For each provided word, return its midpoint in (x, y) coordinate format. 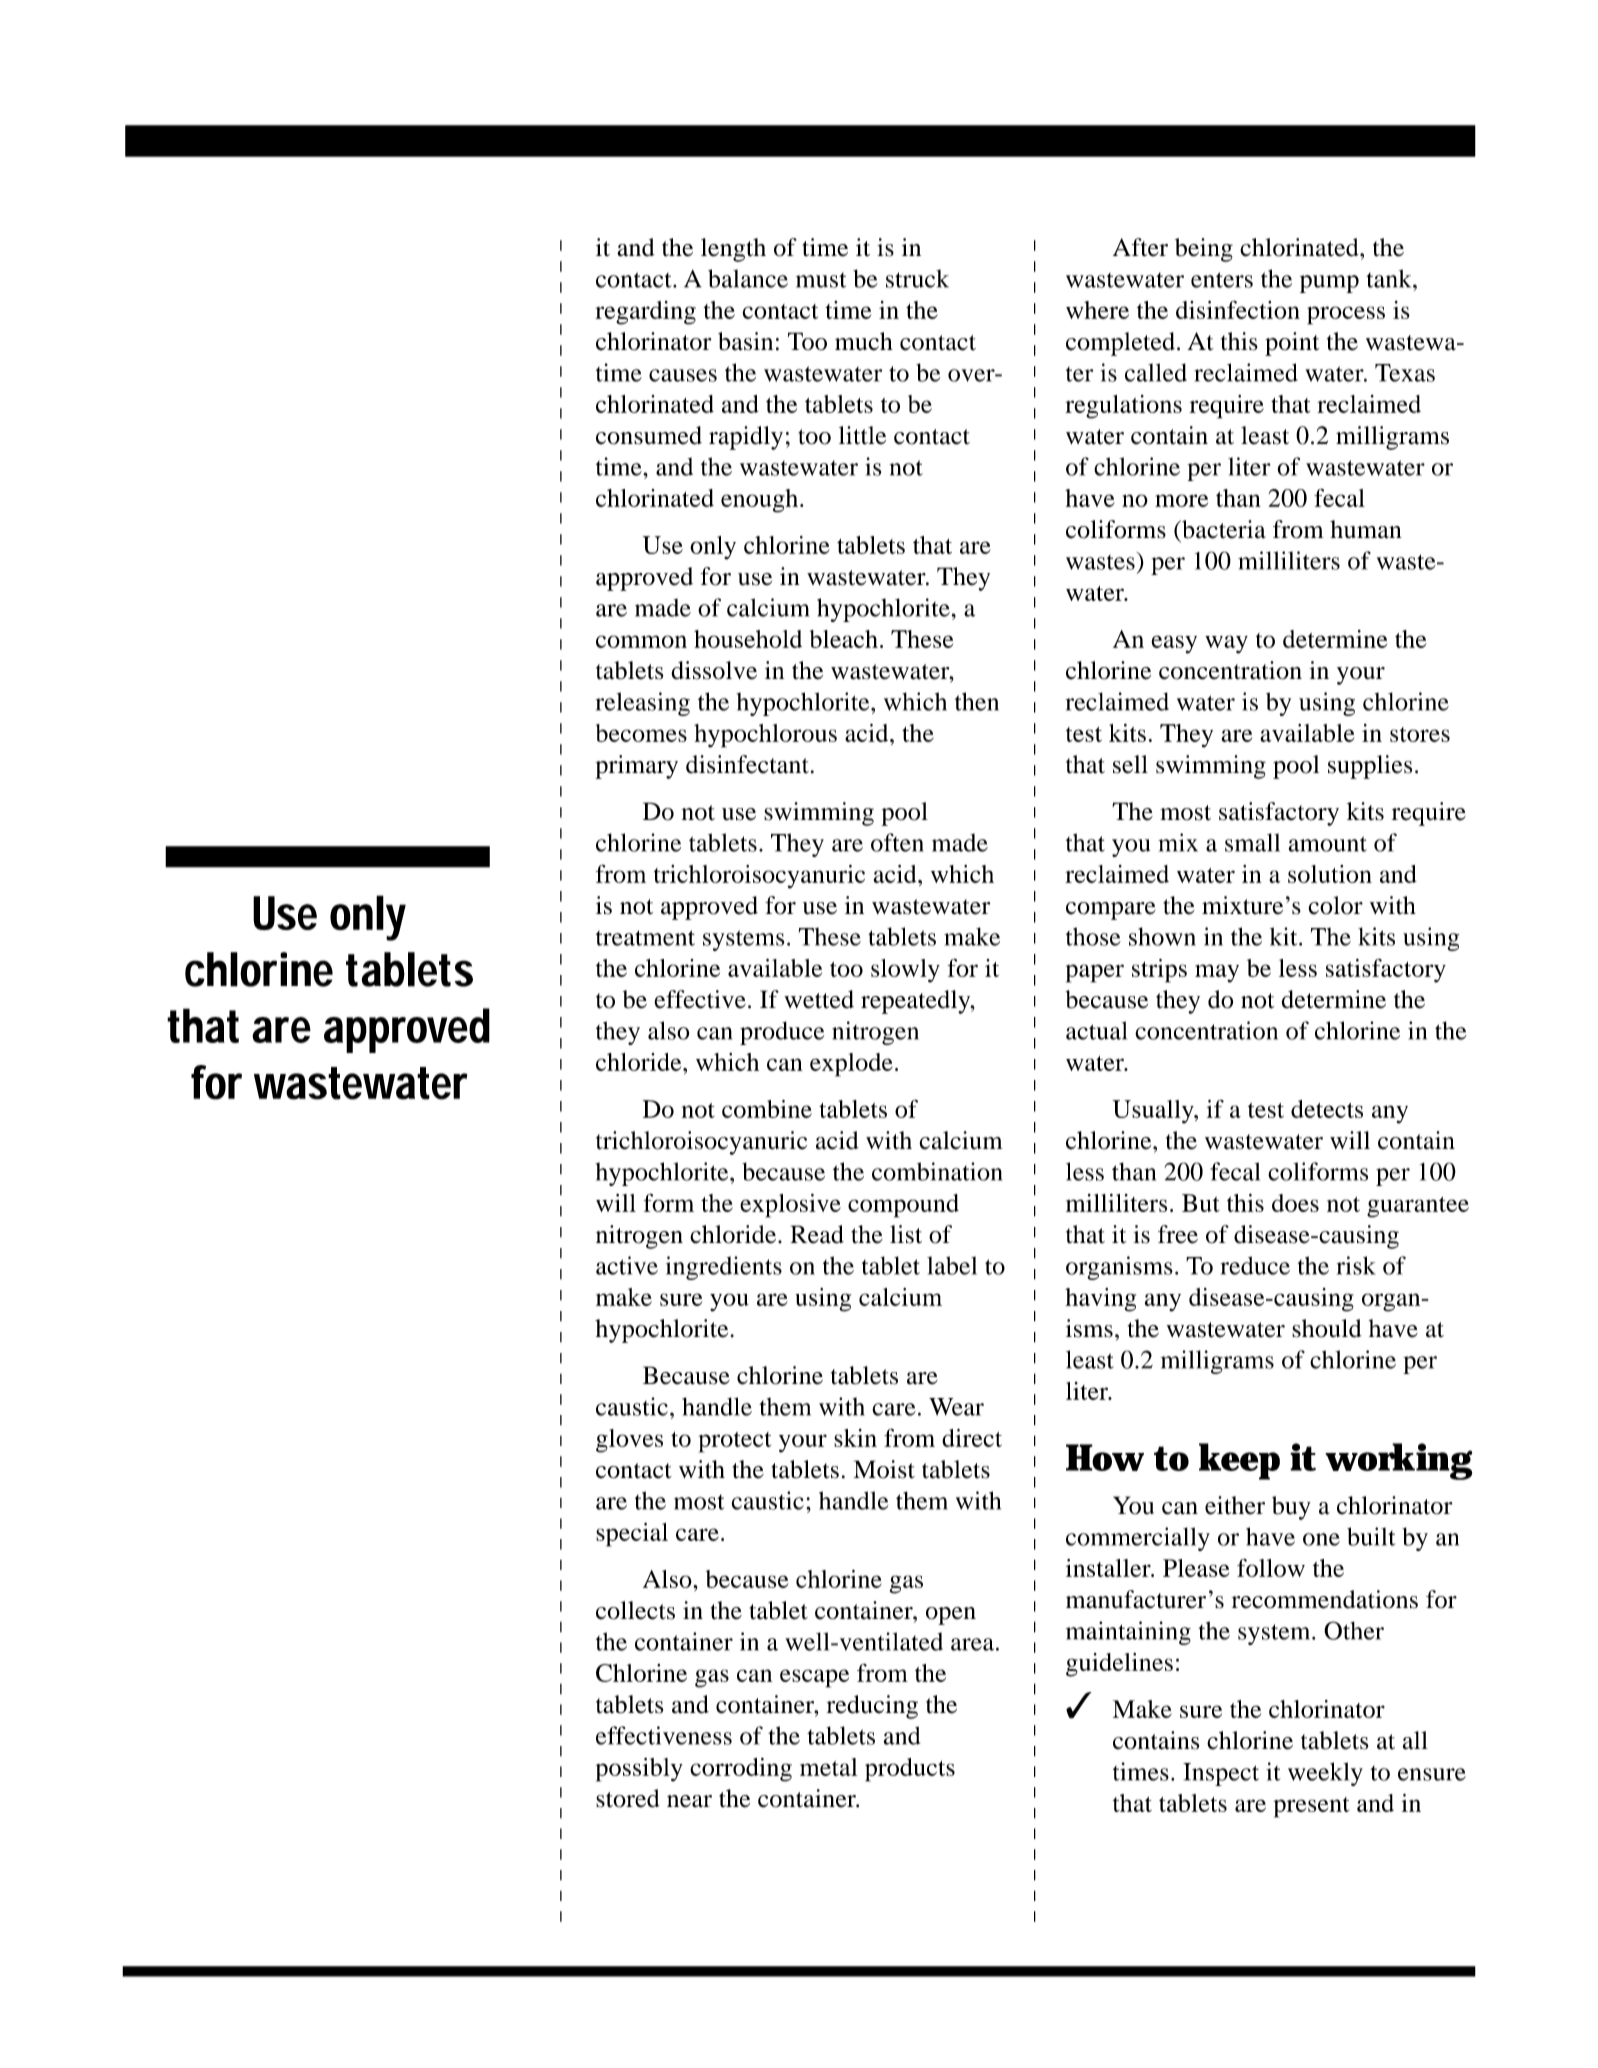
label (952, 1265)
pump (1329, 284)
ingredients (724, 1268)
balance (748, 278)
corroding (741, 1770)
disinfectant (747, 764)
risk (1356, 1265)
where (1097, 310)
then (977, 701)
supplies (1370, 767)
